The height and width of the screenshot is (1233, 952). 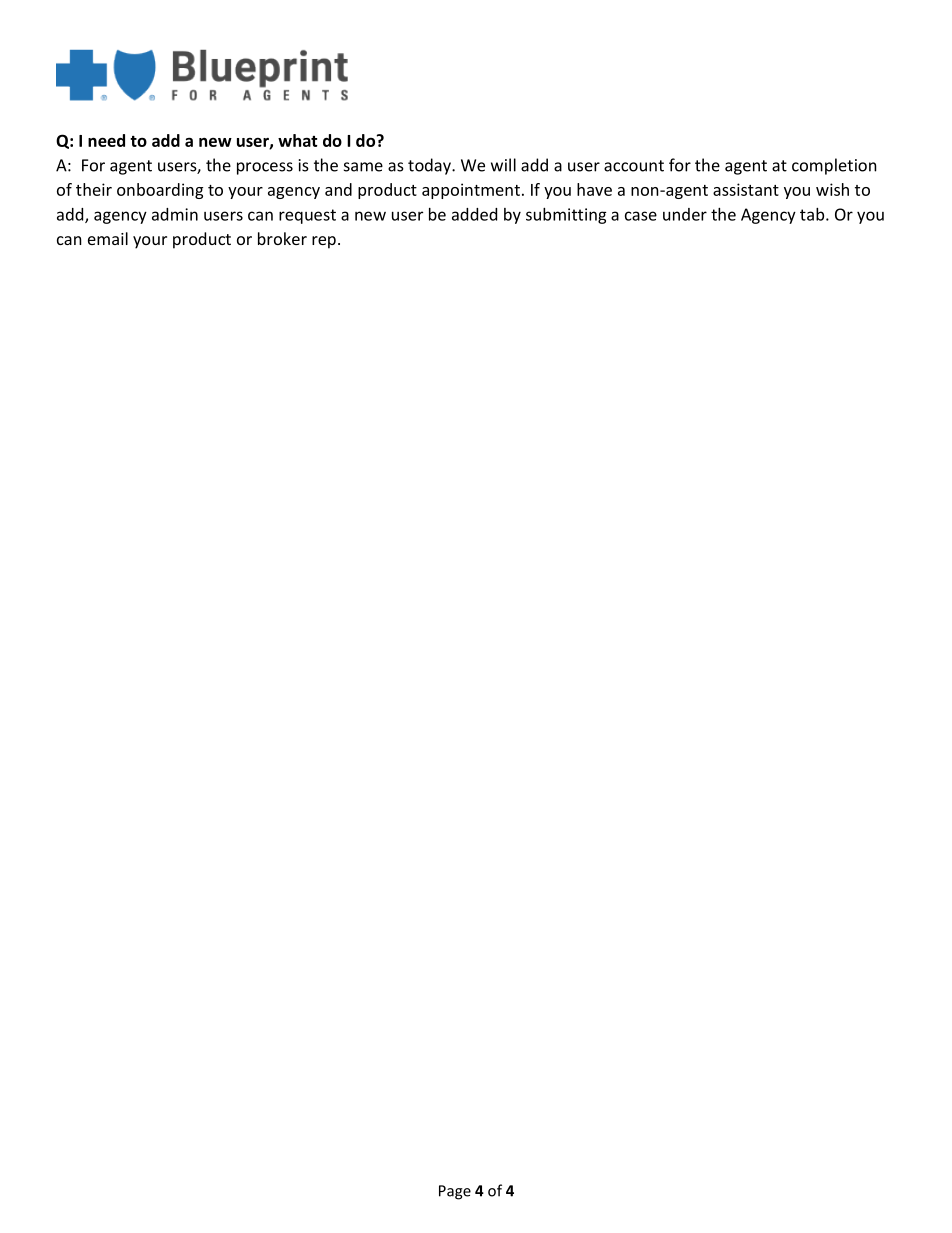 What do you see at coordinates (471, 191) in the screenshot?
I see `appointment` at bounding box center [471, 191].
